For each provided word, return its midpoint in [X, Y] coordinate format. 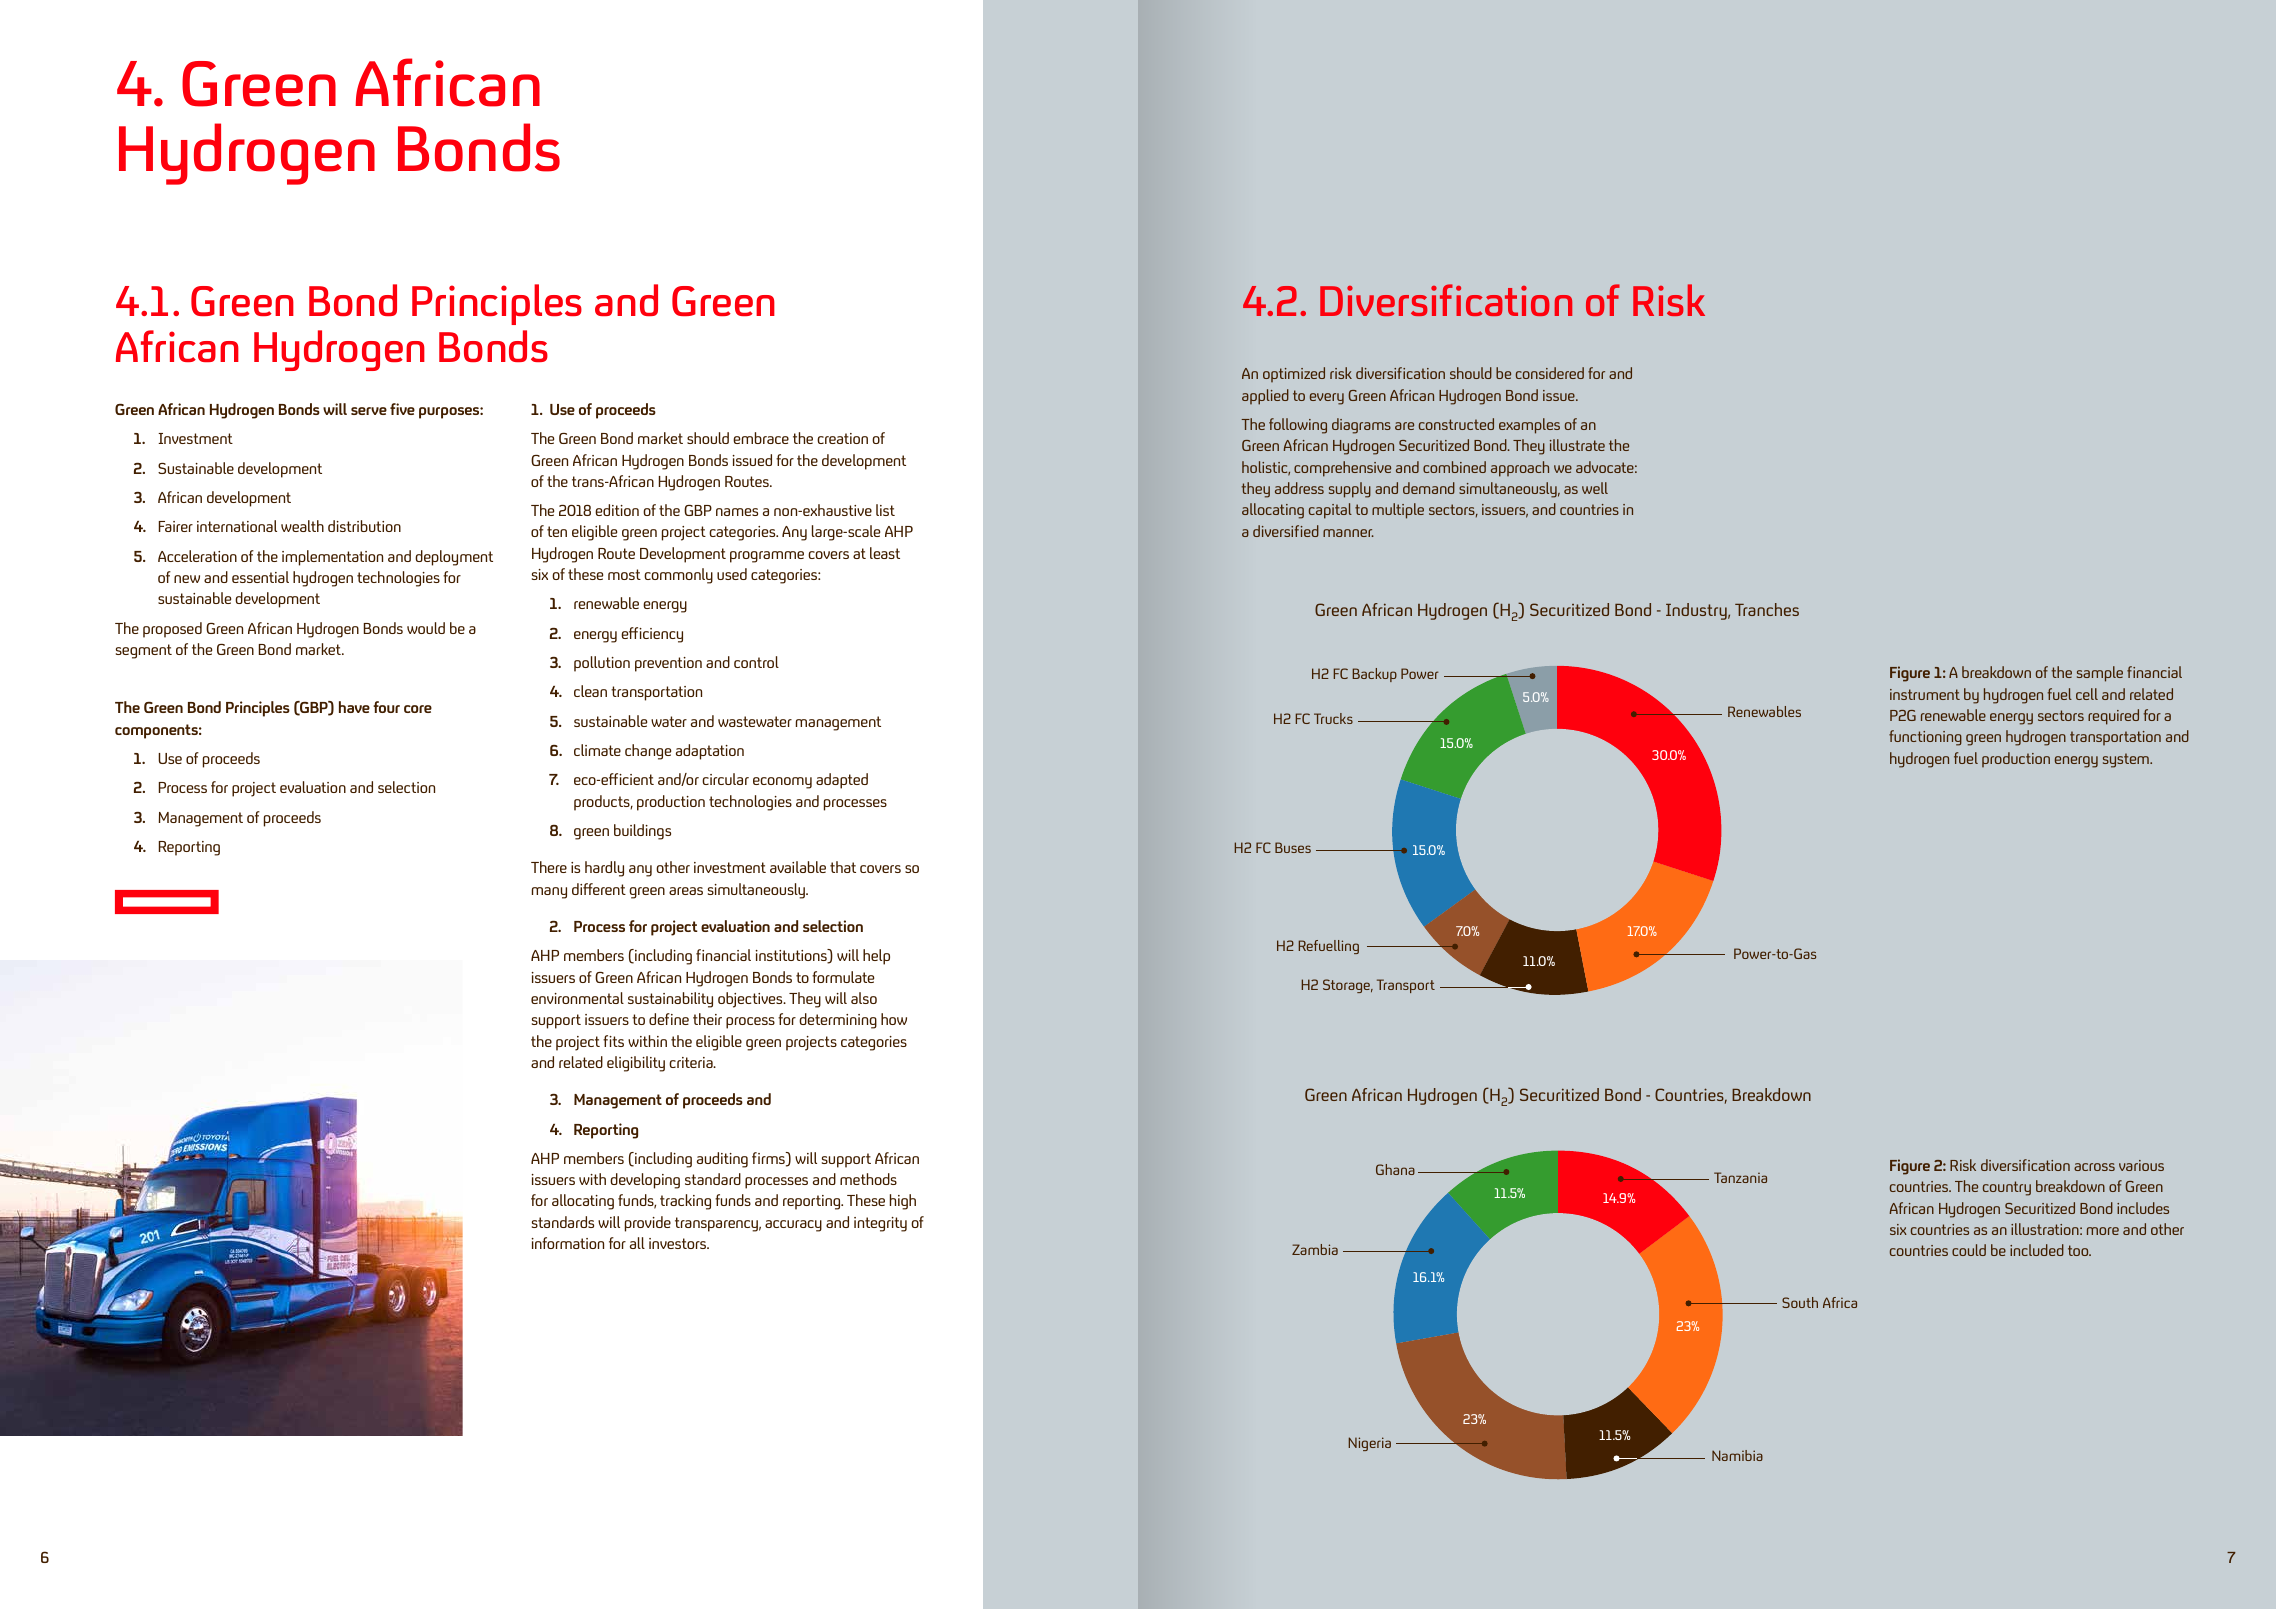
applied [1265, 397]
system [2127, 760]
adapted [842, 781]
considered [1550, 373]
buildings [642, 832]
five [402, 409]
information [568, 1243]
